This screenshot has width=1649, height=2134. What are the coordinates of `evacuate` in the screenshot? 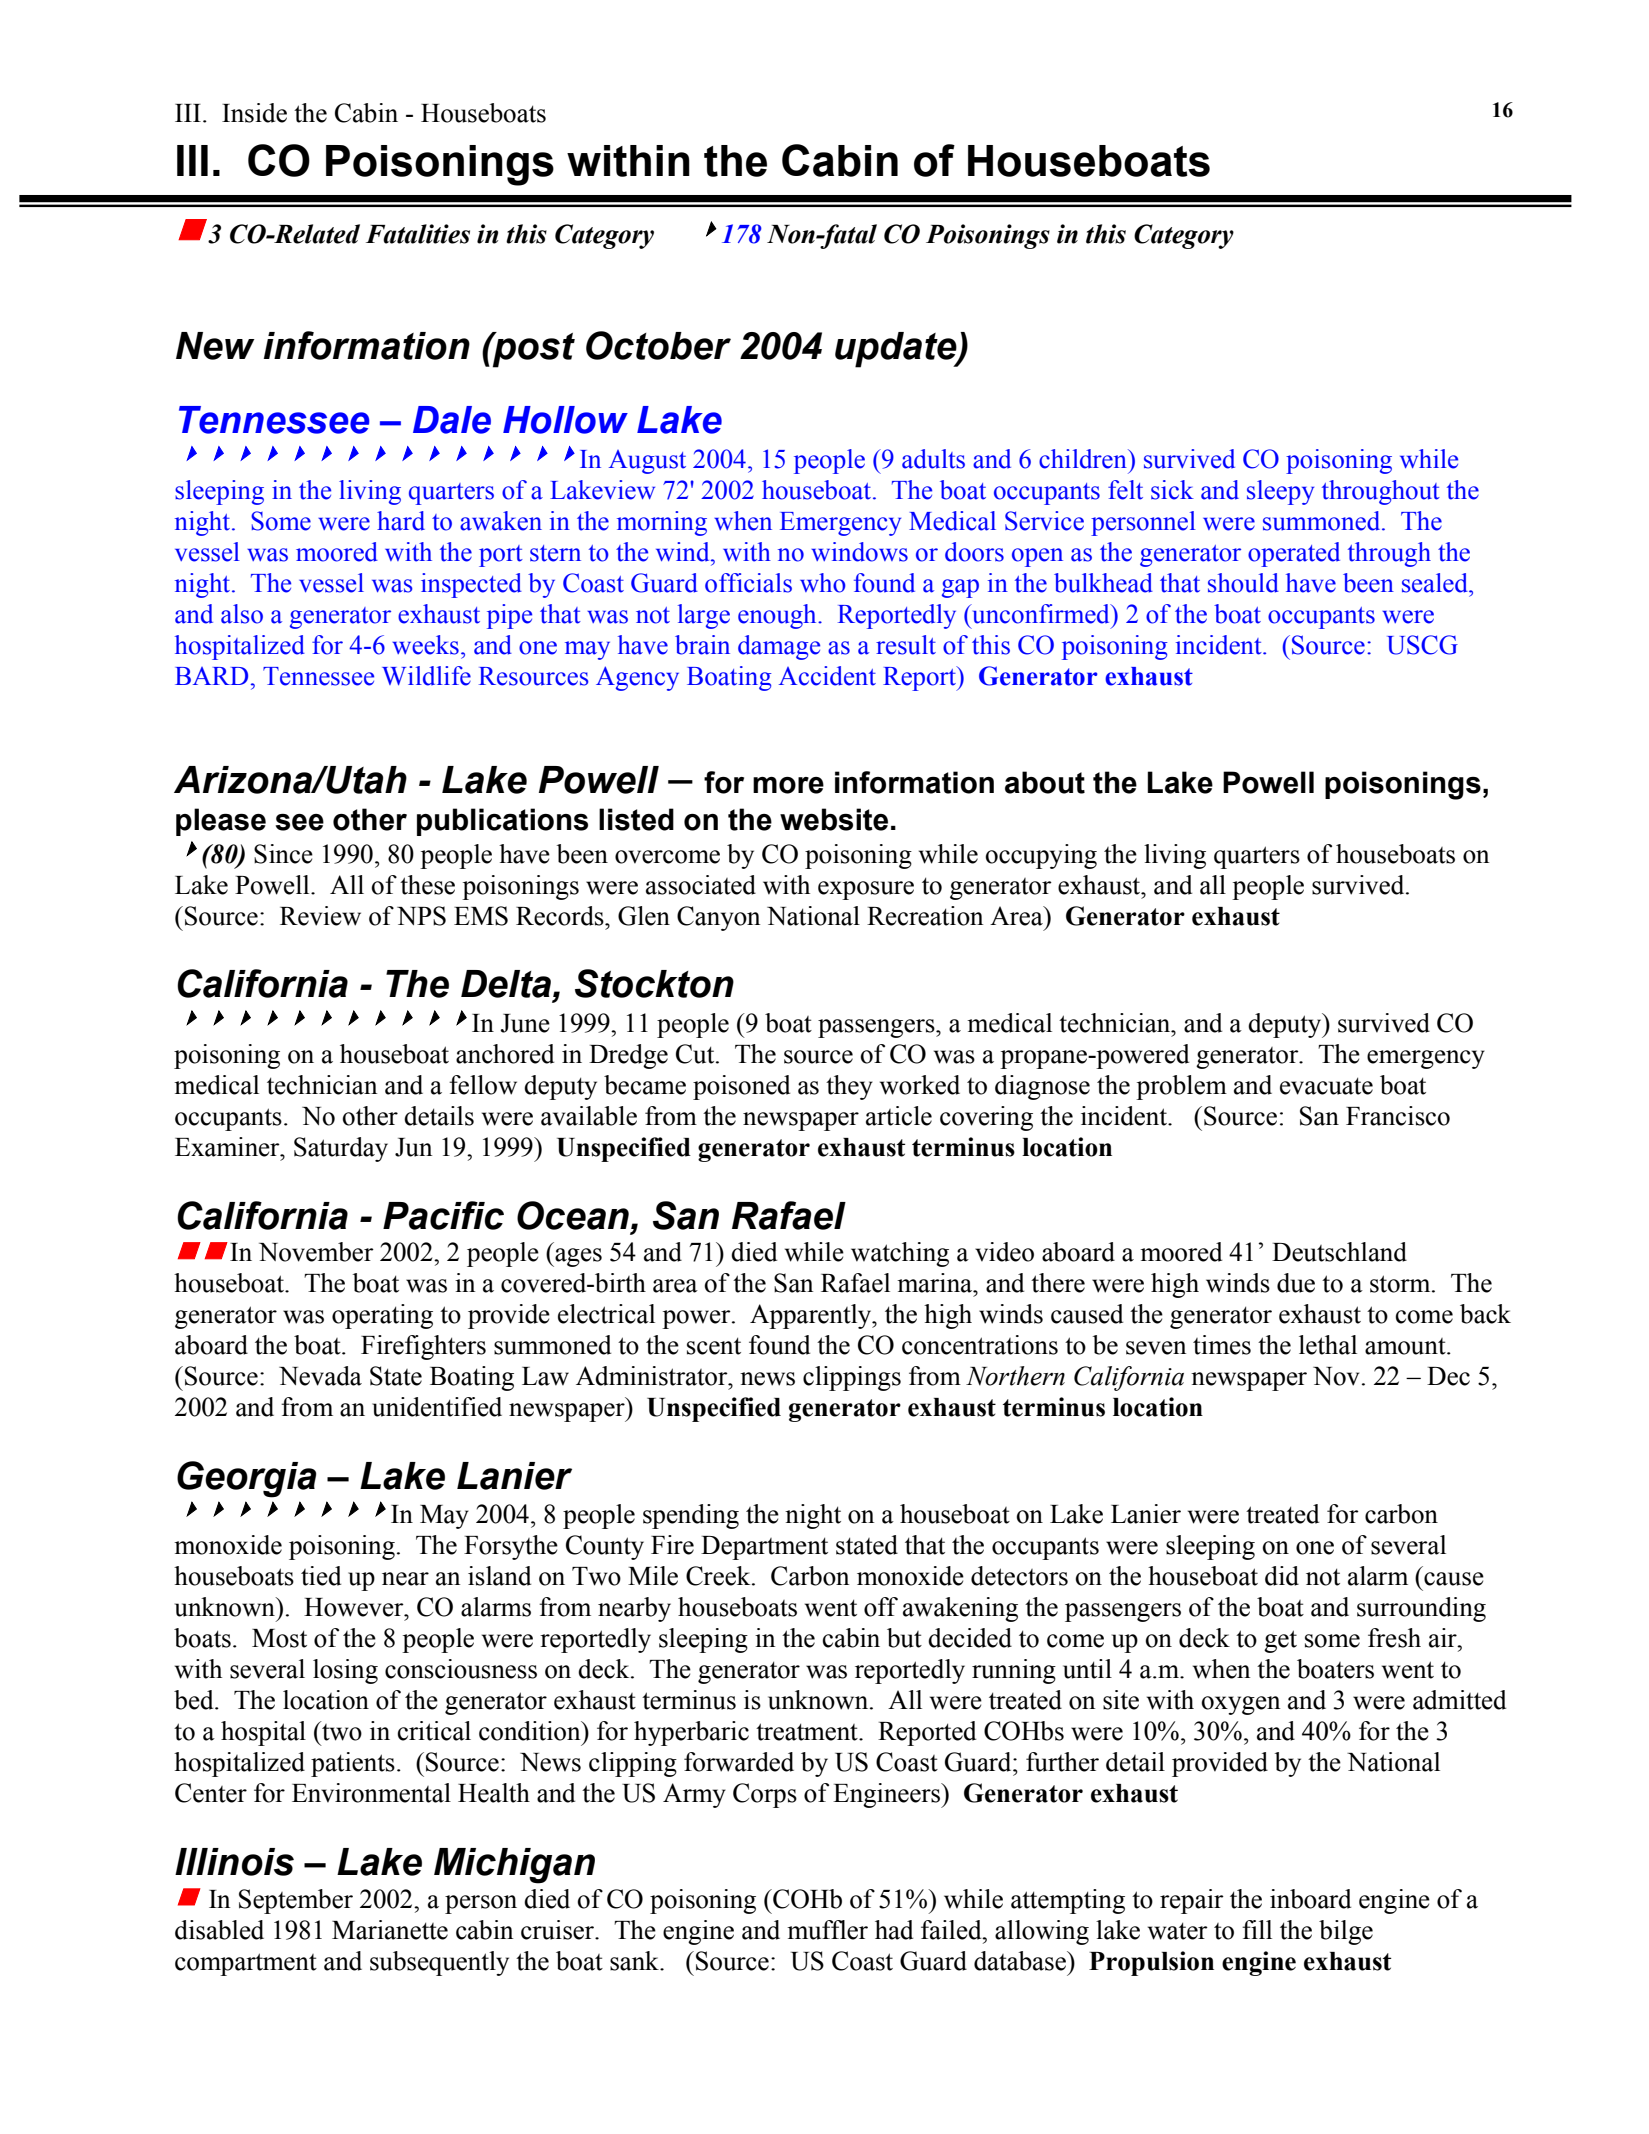 It's located at (1326, 1086).
